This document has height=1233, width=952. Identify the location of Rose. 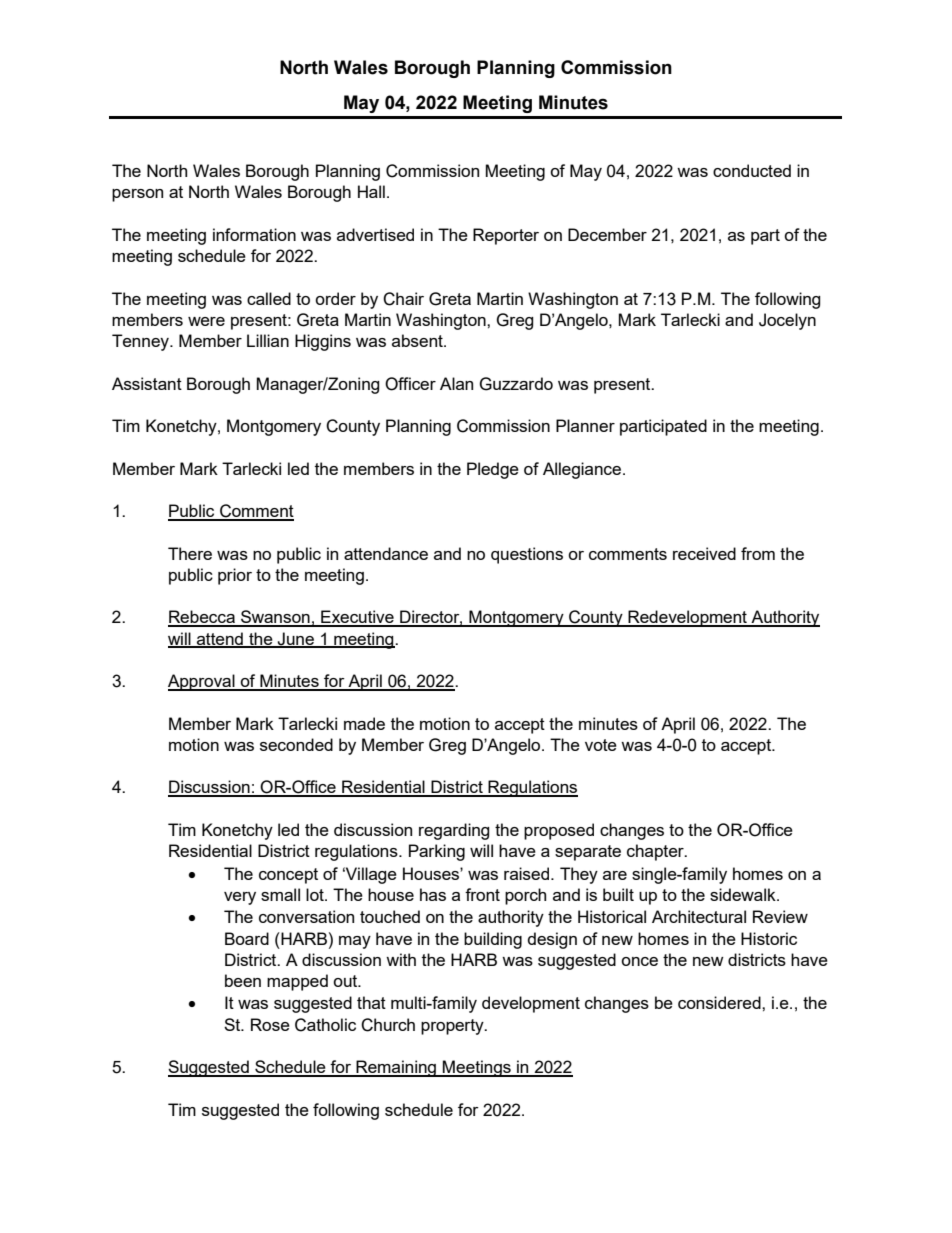
(270, 1024).
